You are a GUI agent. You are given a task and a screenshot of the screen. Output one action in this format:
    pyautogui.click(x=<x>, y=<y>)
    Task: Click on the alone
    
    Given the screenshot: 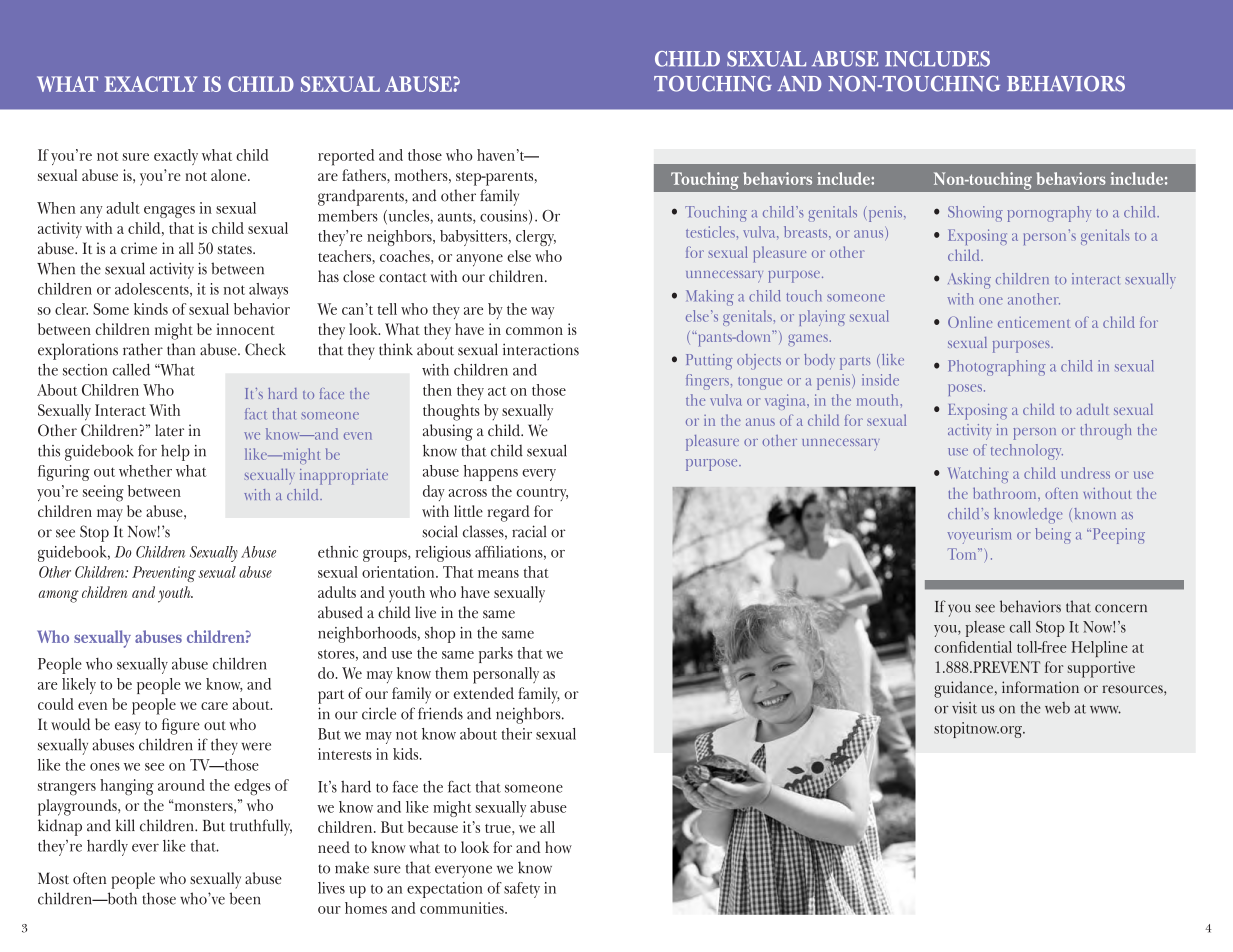 What is the action you would take?
    pyautogui.click(x=230, y=175)
